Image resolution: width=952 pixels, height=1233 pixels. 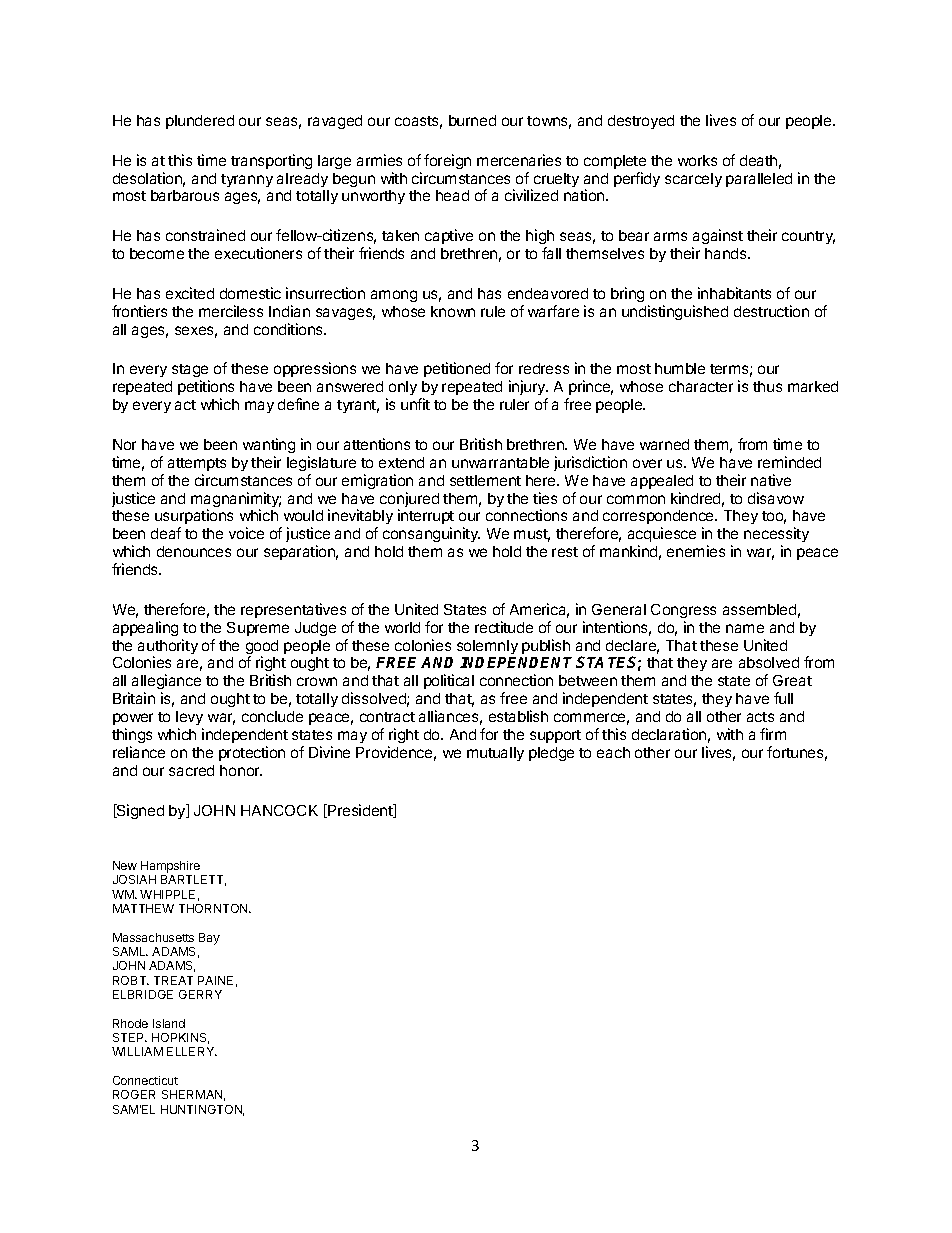 I want to click on plundered, so click(x=200, y=122).
